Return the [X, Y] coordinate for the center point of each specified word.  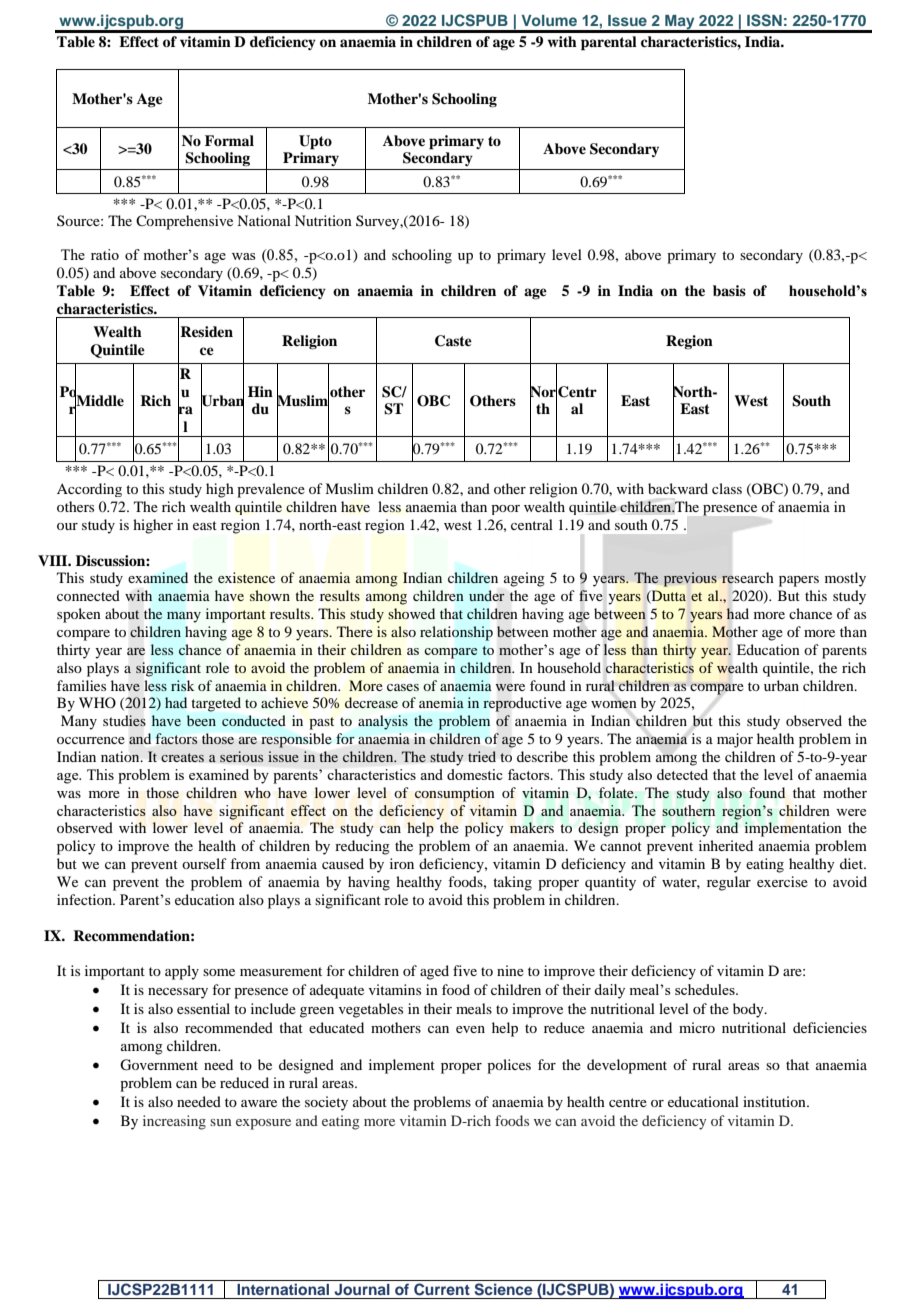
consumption [455, 794]
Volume [549, 20]
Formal [229, 140]
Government [159, 1065]
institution [775, 1101]
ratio [105, 254]
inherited [726, 845]
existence [246, 577]
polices [509, 1066]
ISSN [764, 20]
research [748, 578]
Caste [453, 341]
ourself [204, 863]
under [487, 595]
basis [729, 290]
